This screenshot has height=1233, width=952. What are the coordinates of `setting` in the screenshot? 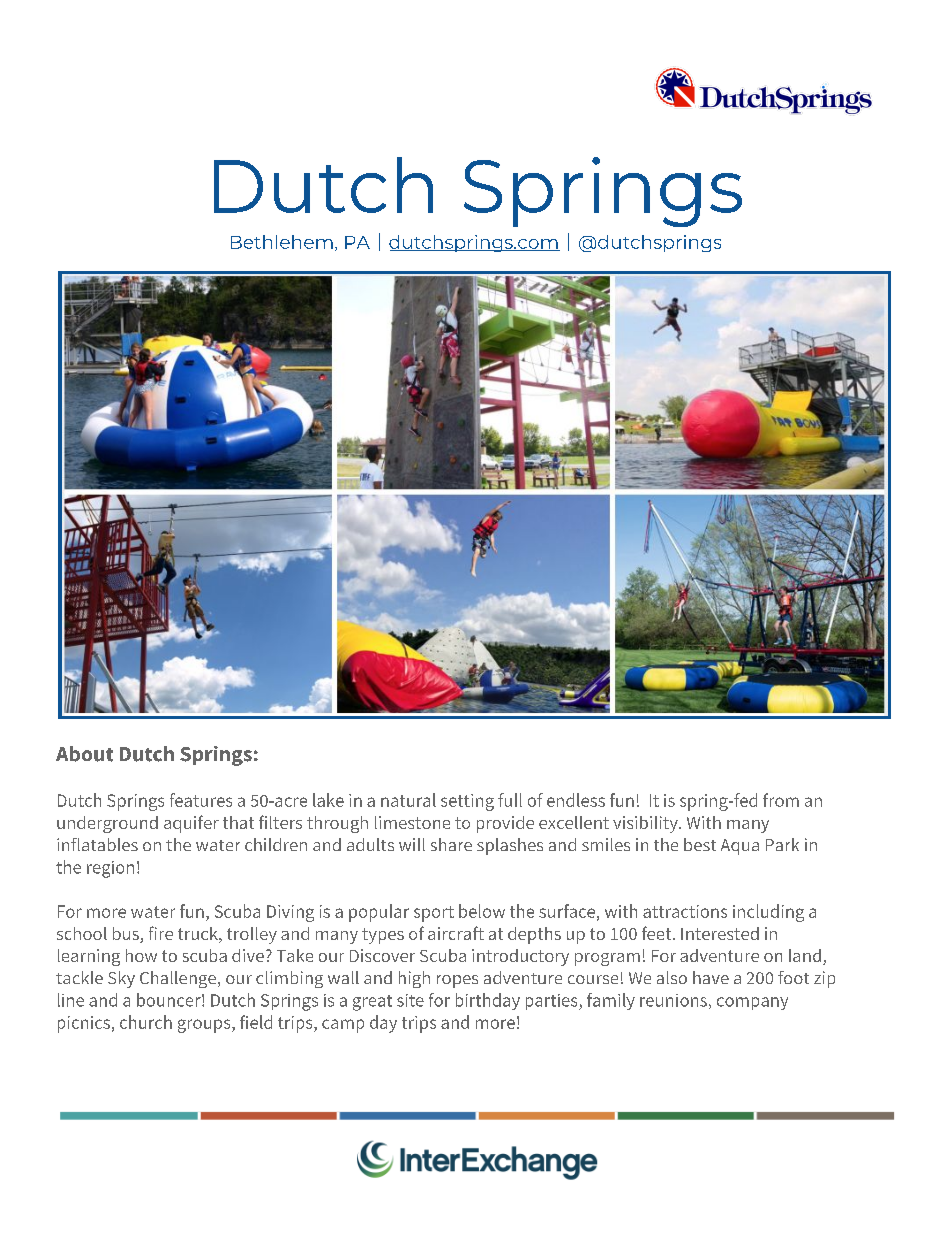 It's located at (467, 802).
